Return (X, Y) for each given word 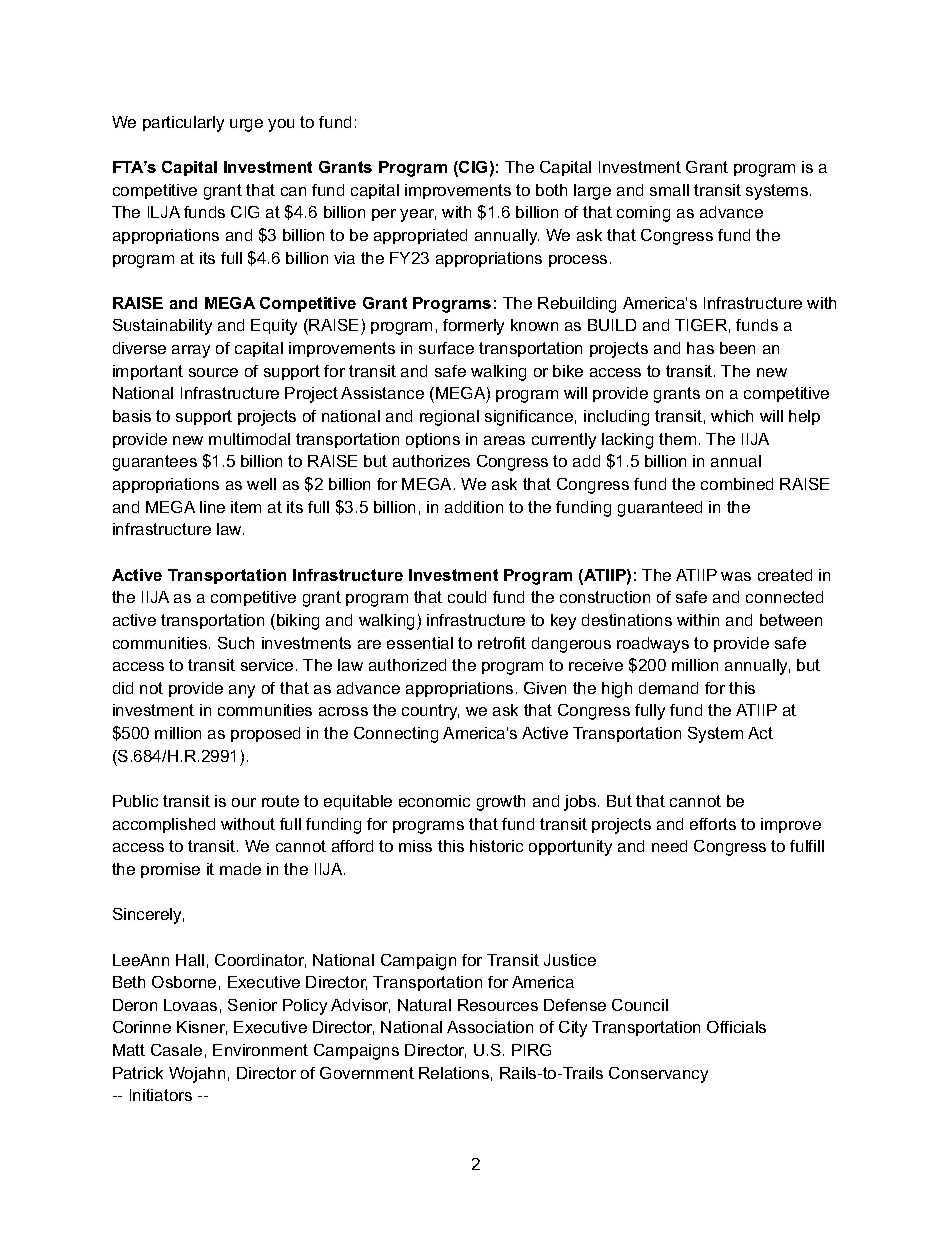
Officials (736, 1027)
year (418, 215)
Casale (176, 1050)
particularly (183, 124)
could (467, 597)
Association (490, 1027)
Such (236, 643)
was (736, 576)
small (669, 190)
